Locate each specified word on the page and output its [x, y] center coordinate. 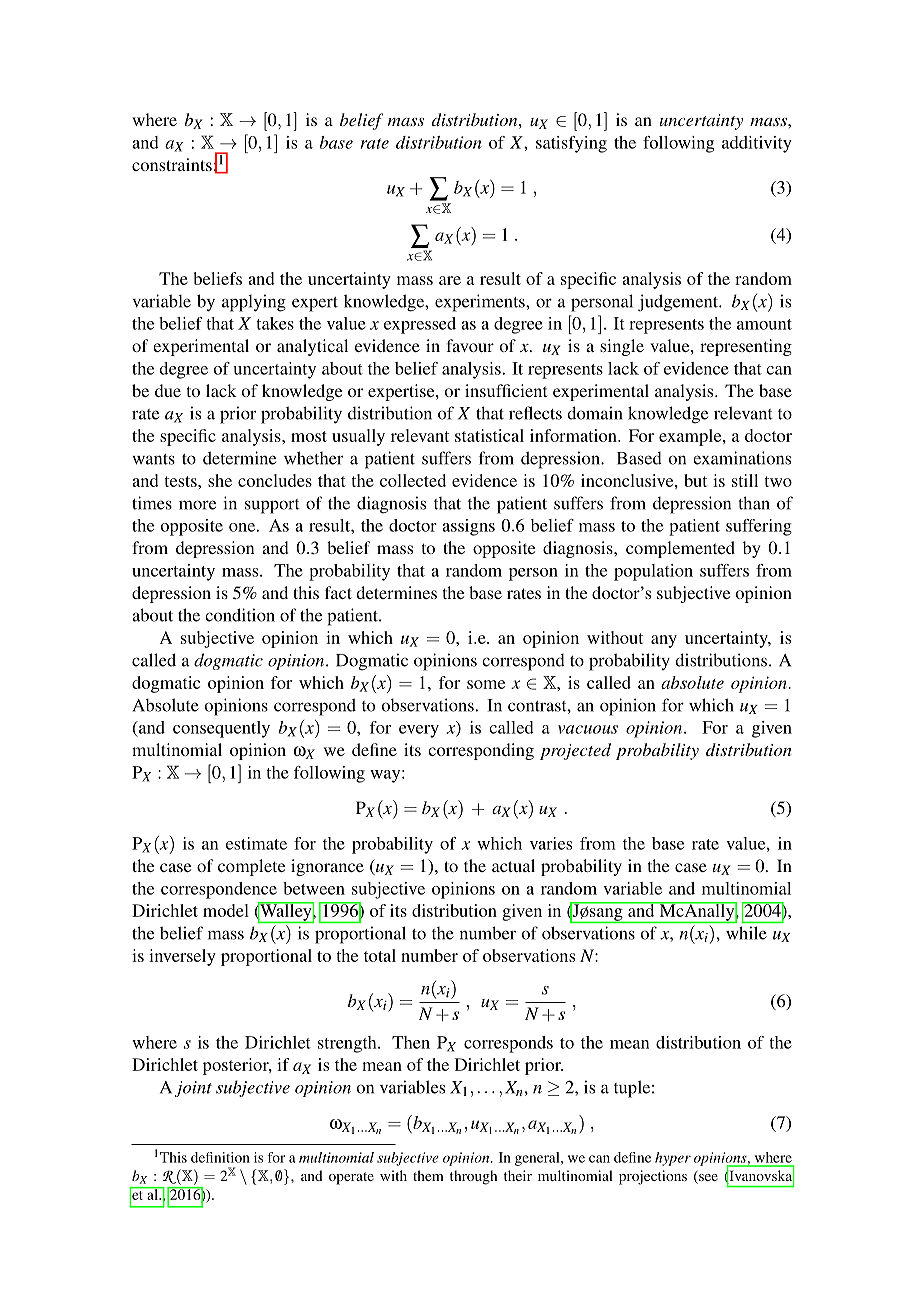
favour [470, 345]
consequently [221, 729]
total [380, 955]
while [746, 933]
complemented [680, 549]
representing [746, 347]
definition [220, 1157]
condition [240, 615]
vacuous [588, 729]
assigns [468, 527]
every [419, 731]
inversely [182, 957]
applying [254, 303]
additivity [757, 144]
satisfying [571, 144]
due [168, 390]
